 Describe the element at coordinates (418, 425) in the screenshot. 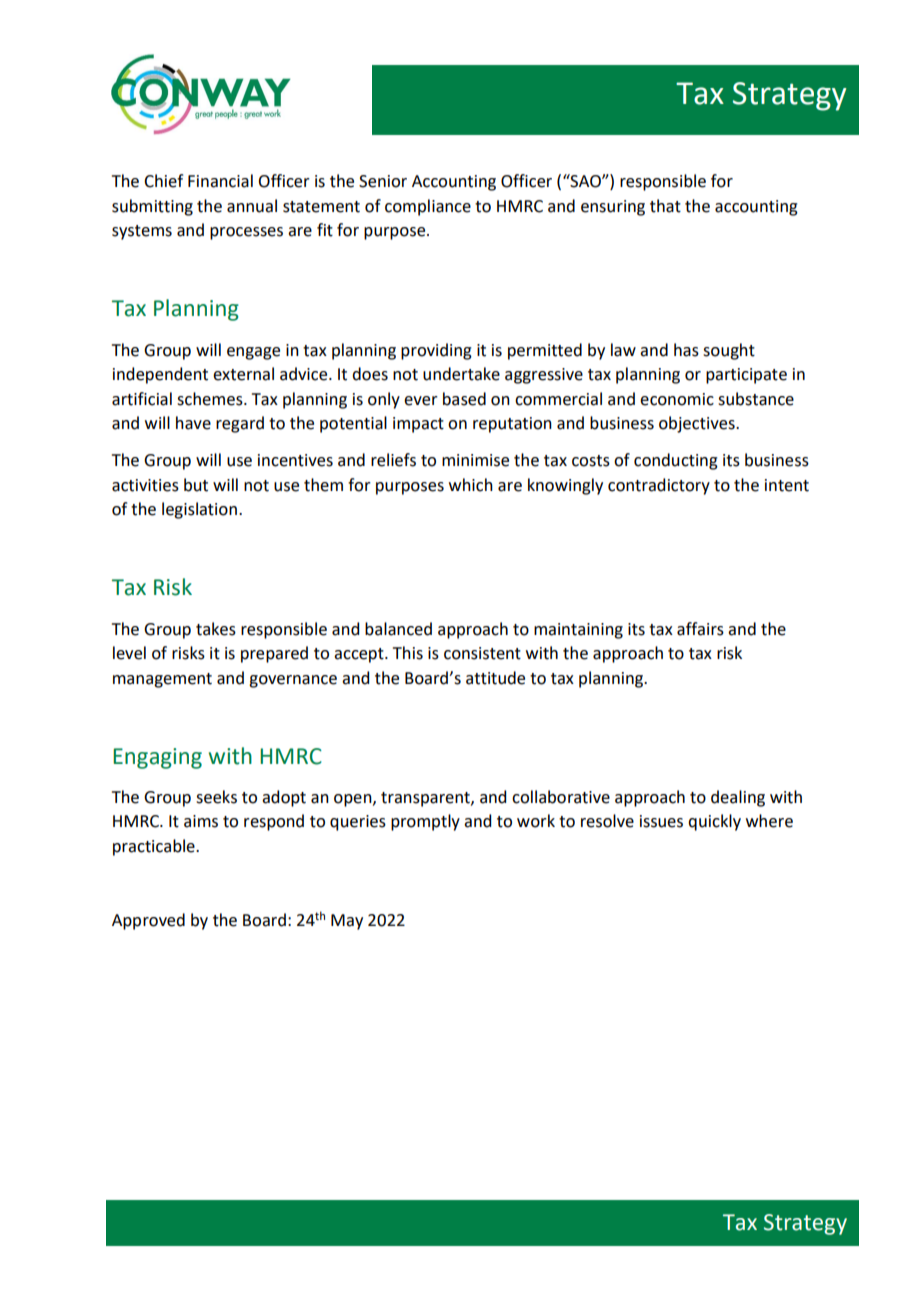

I see `impact` at that location.
